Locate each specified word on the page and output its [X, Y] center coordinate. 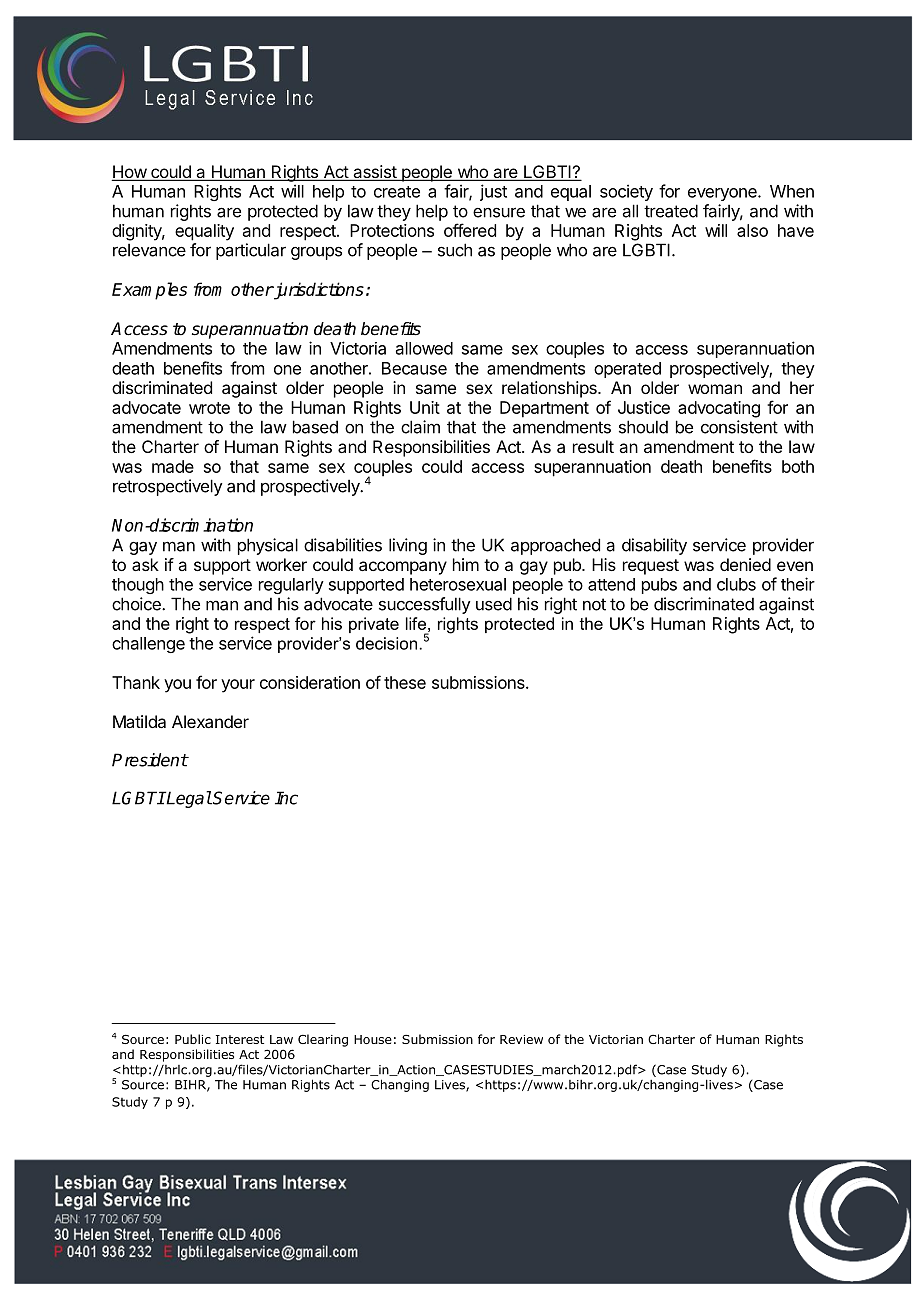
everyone [723, 194]
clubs [736, 584]
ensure [499, 212]
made [173, 466]
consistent [739, 427]
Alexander [210, 721]
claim [420, 427]
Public [193, 1039]
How [129, 173]
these [405, 682]
